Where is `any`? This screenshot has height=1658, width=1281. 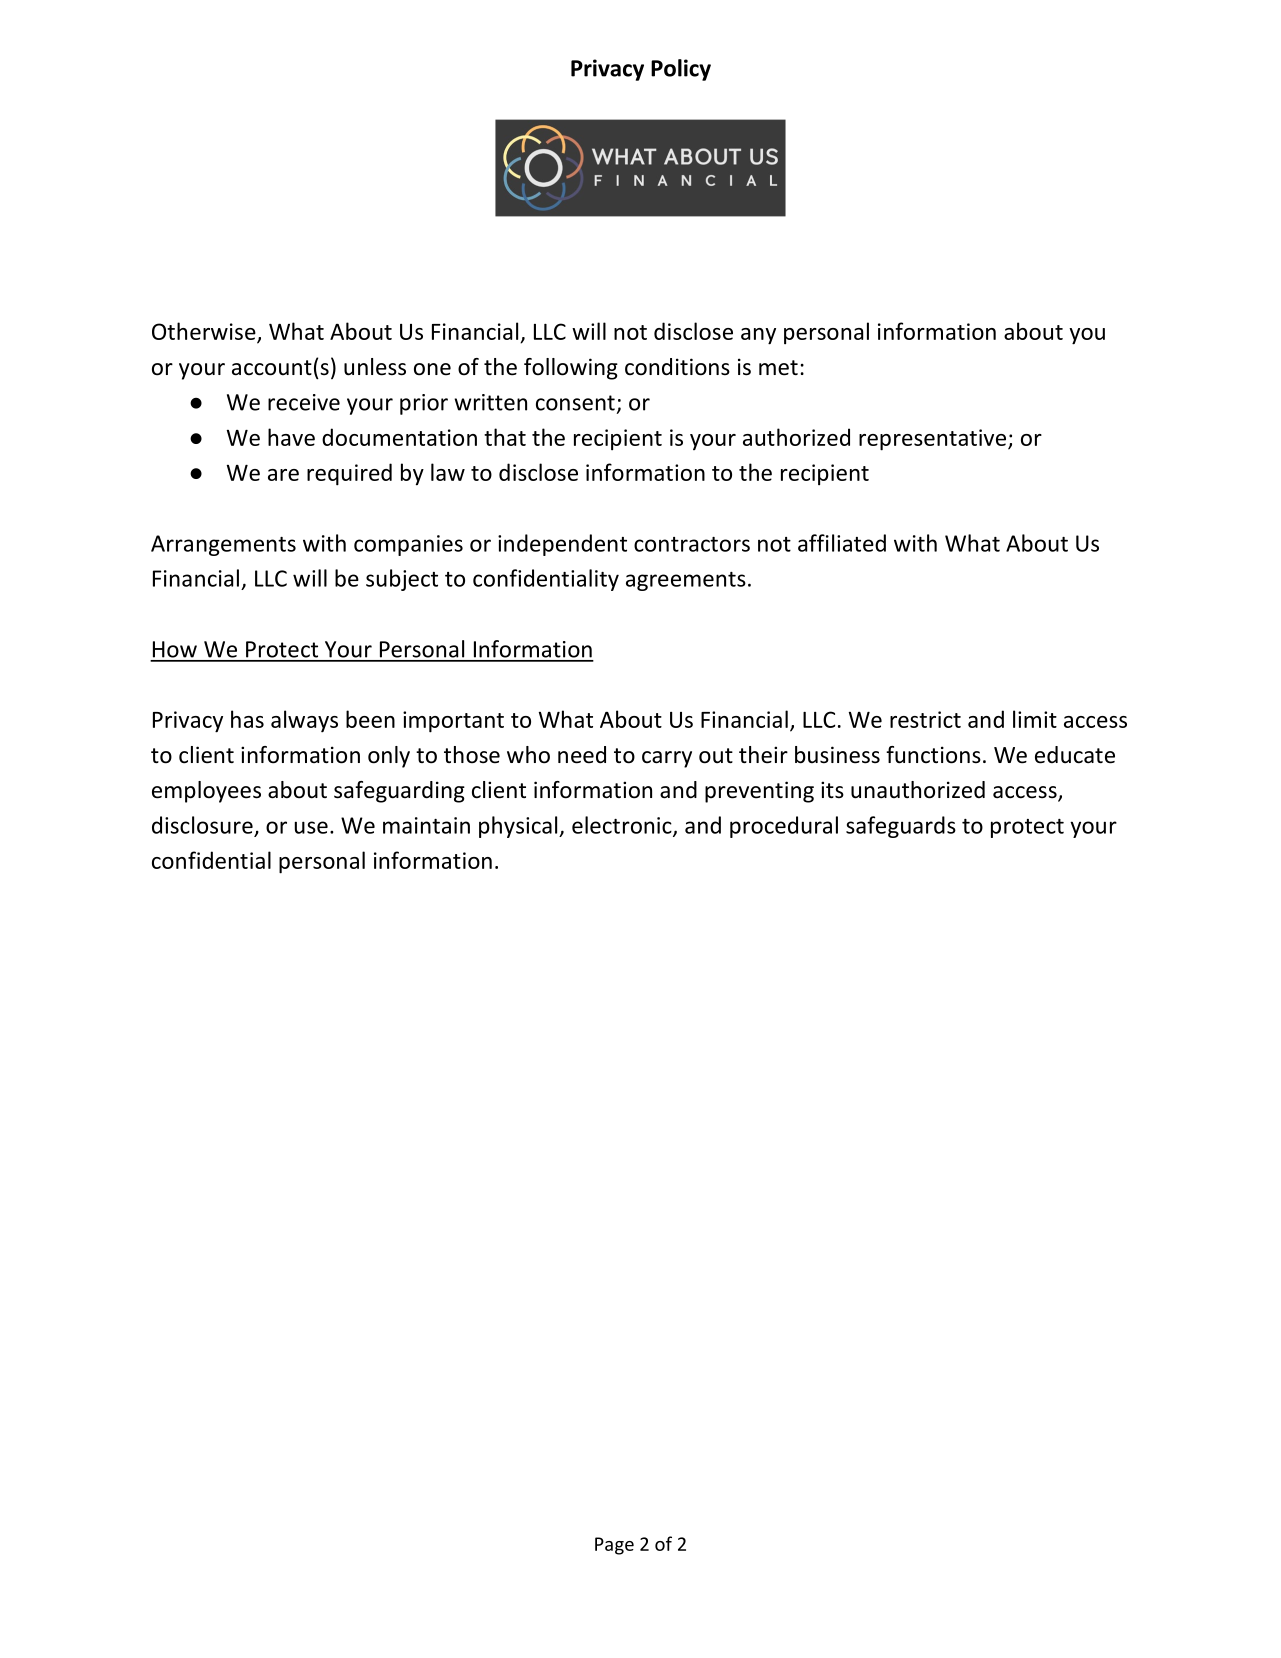 any is located at coordinates (758, 336).
